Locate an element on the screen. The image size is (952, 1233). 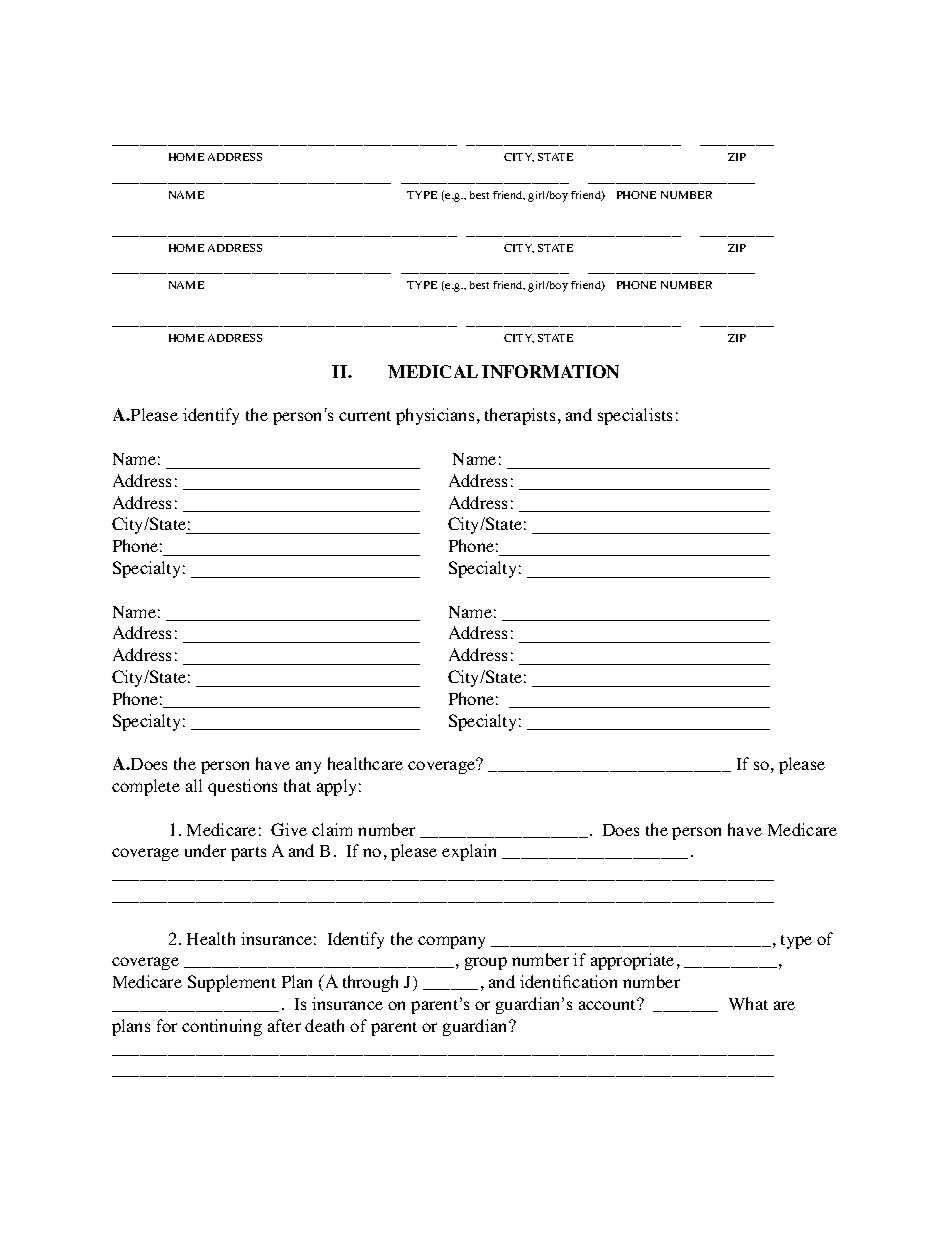
MEDICAL is located at coordinates (433, 371).
